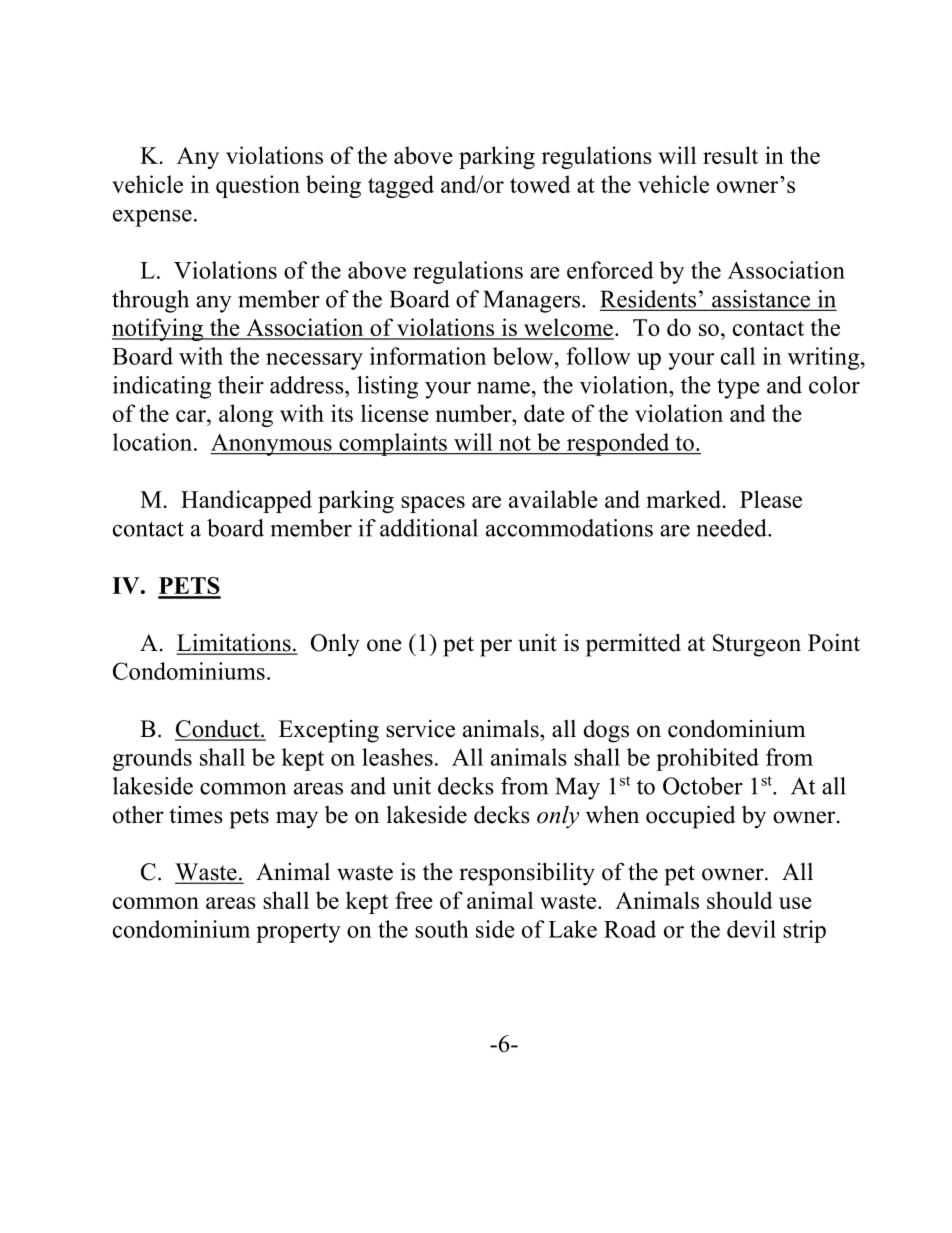  Describe the element at coordinates (429, 528) in the screenshot. I see `additional` at that location.
